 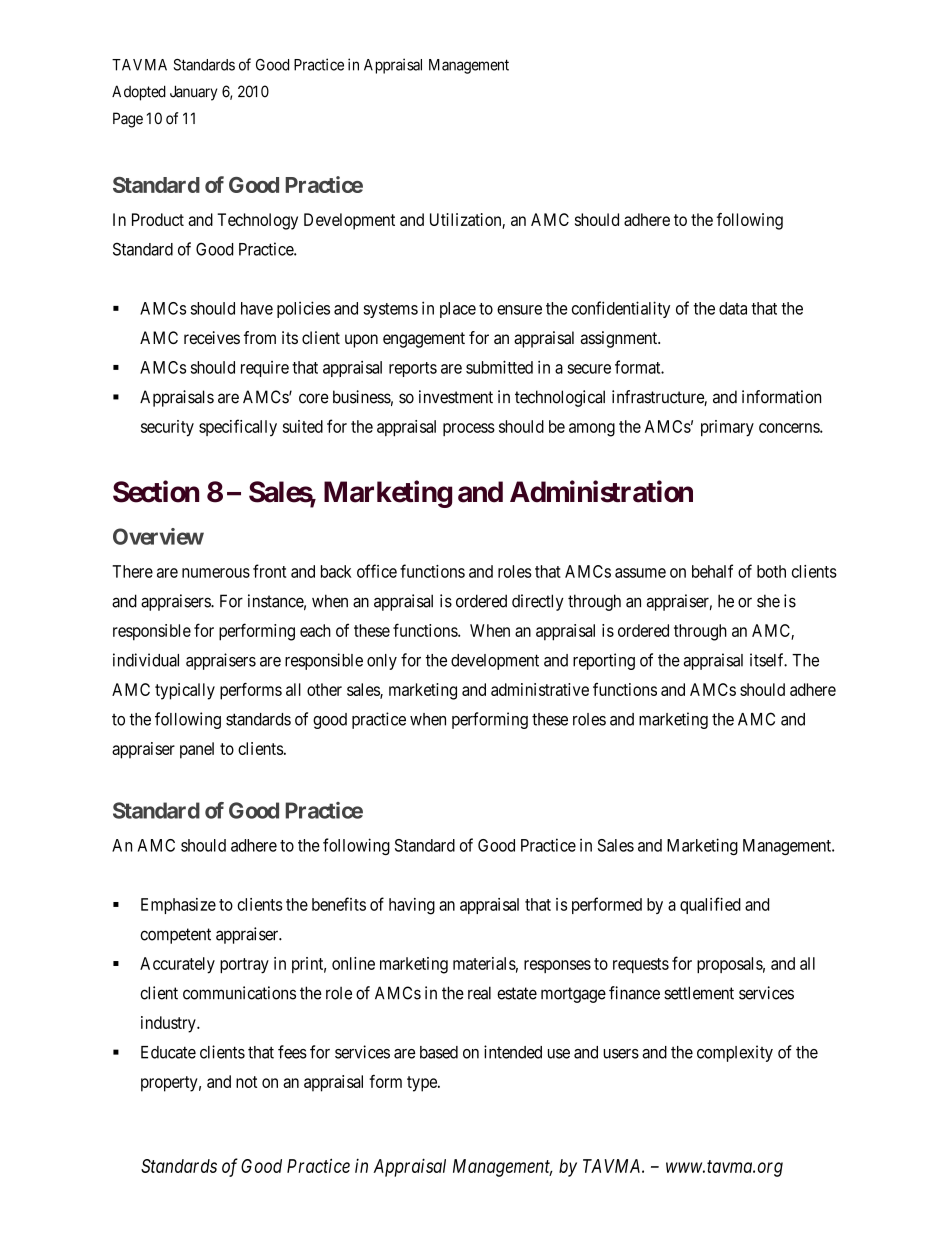 I want to click on Educate, so click(x=168, y=1052).
